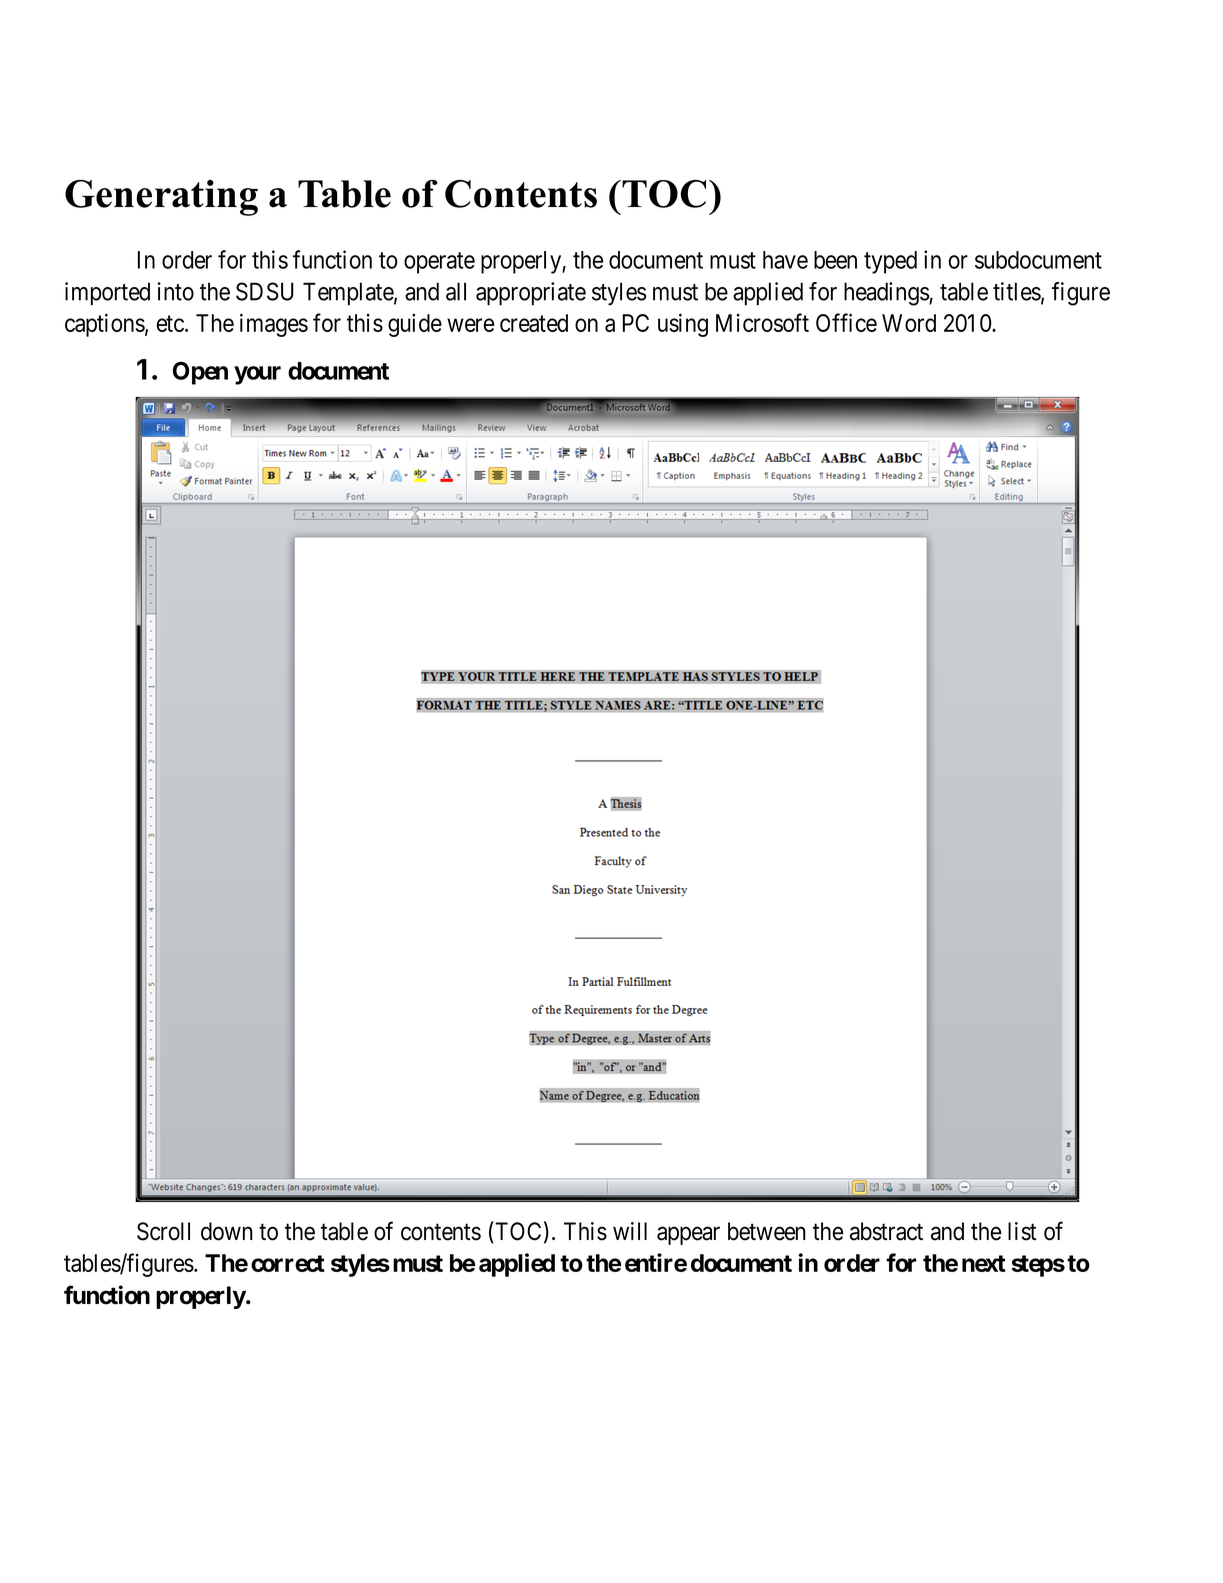  What do you see at coordinates (688, 1236) in the screenshot?
I see `appear` at bounding box center [688, 1236].
